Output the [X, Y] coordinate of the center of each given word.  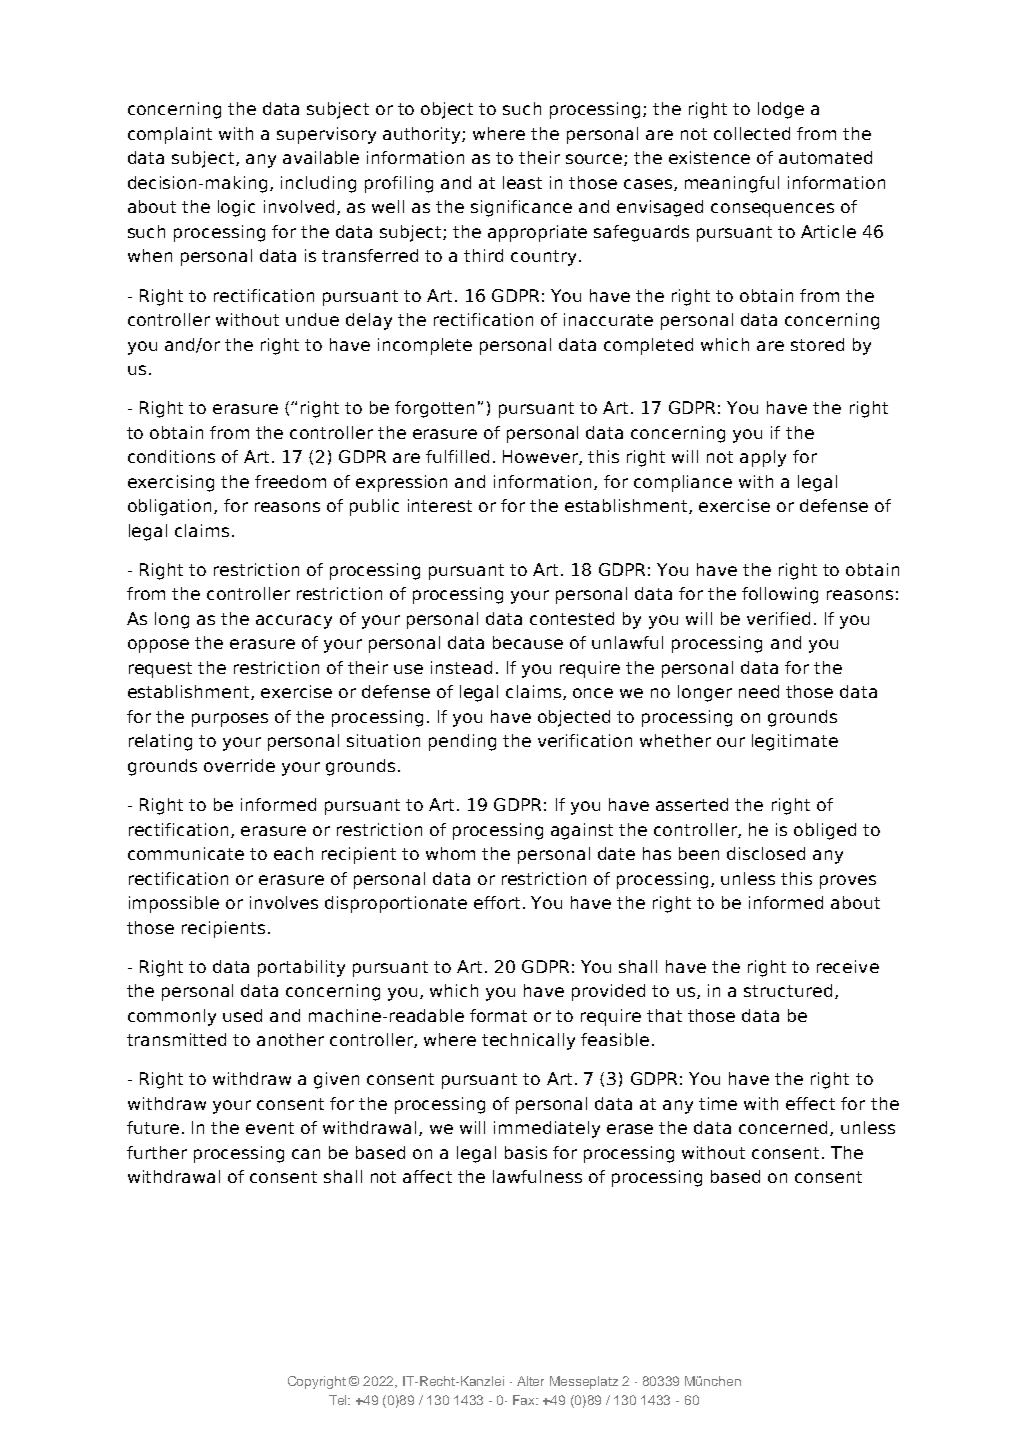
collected [752, 133]
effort [497, 902]
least [522, 182]
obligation [169, 507]
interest [440, 505]
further [157, 1152]
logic [236, 208]
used [242, 1015]
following [780, 595]
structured [788, 990]
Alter [530, 1381]
